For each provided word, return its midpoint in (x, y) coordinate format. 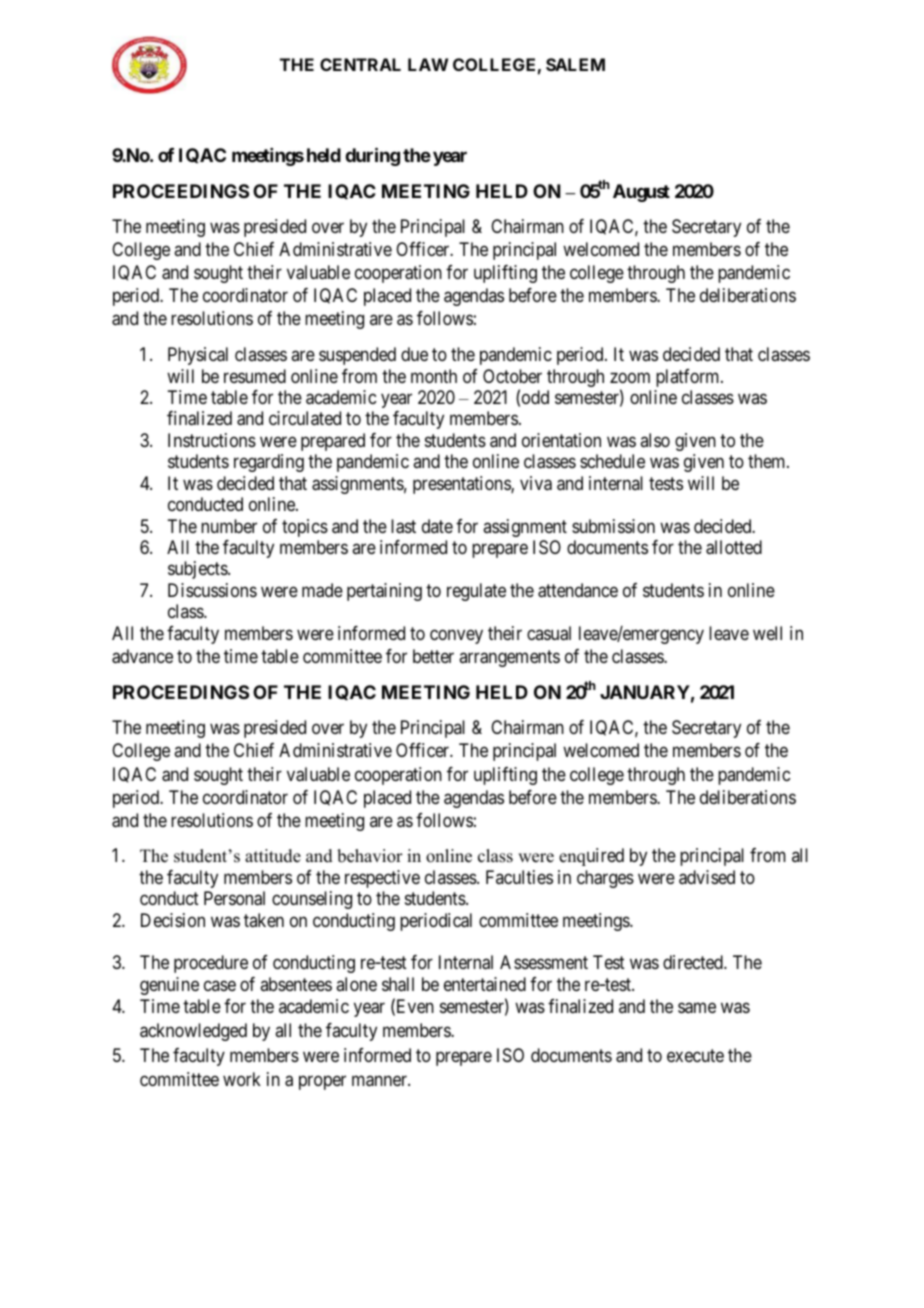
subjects (198, 570)
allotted (734, 547)
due (414, 354)
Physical (198, 356)
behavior (370, 856)
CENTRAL (360, 64)
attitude (273, 856)
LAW (428, 64)
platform (689, 378)
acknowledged (193, 1032)
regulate (476, 592)
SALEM (575, 64)
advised (707, 877)
